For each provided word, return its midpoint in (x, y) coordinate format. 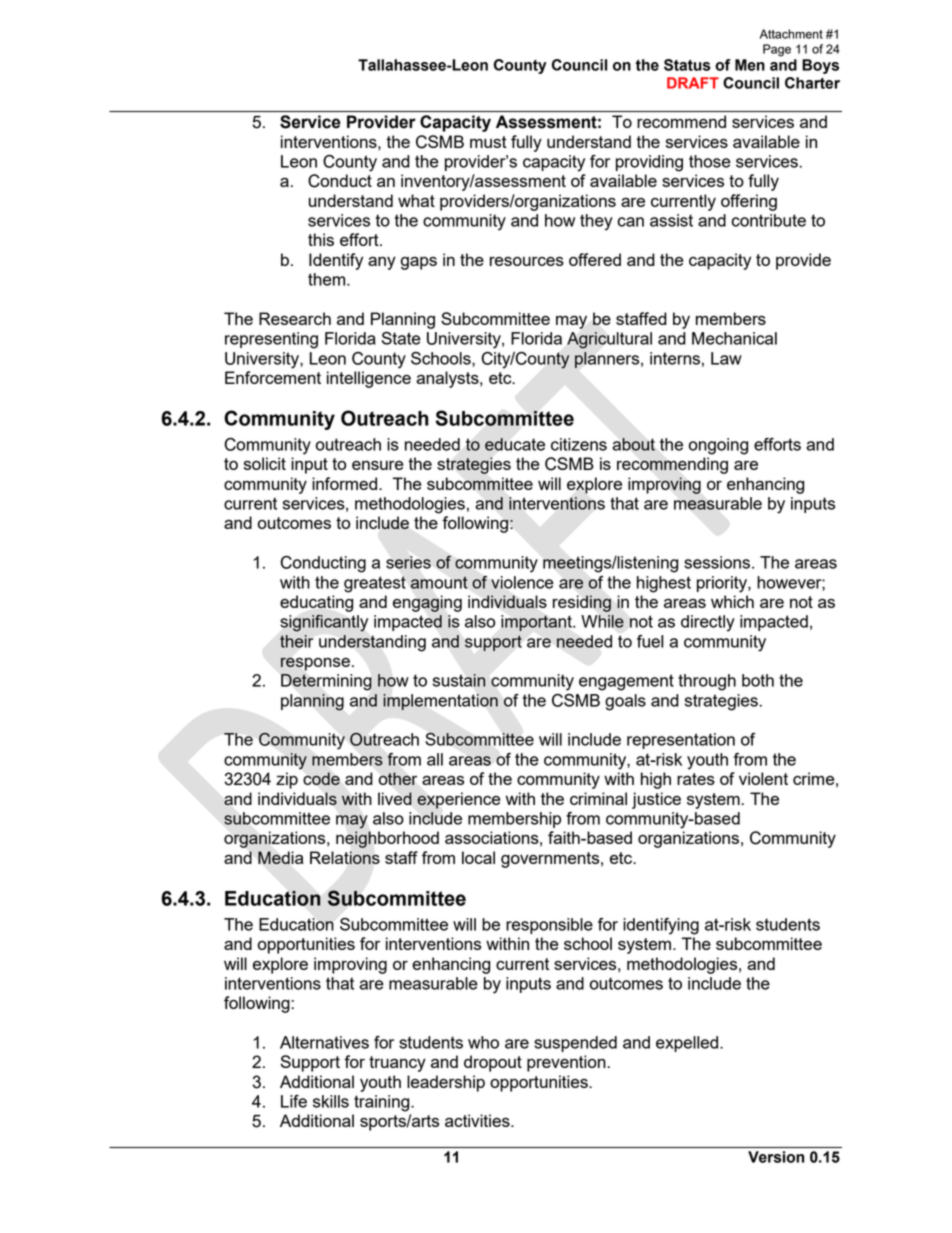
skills (331, 1101)
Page (777, 50)
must (488, 142)
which (732, 601)
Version (776, 1157)
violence (522, 582)
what (416, 200)
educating (316, 603)
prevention (566, 1063)
